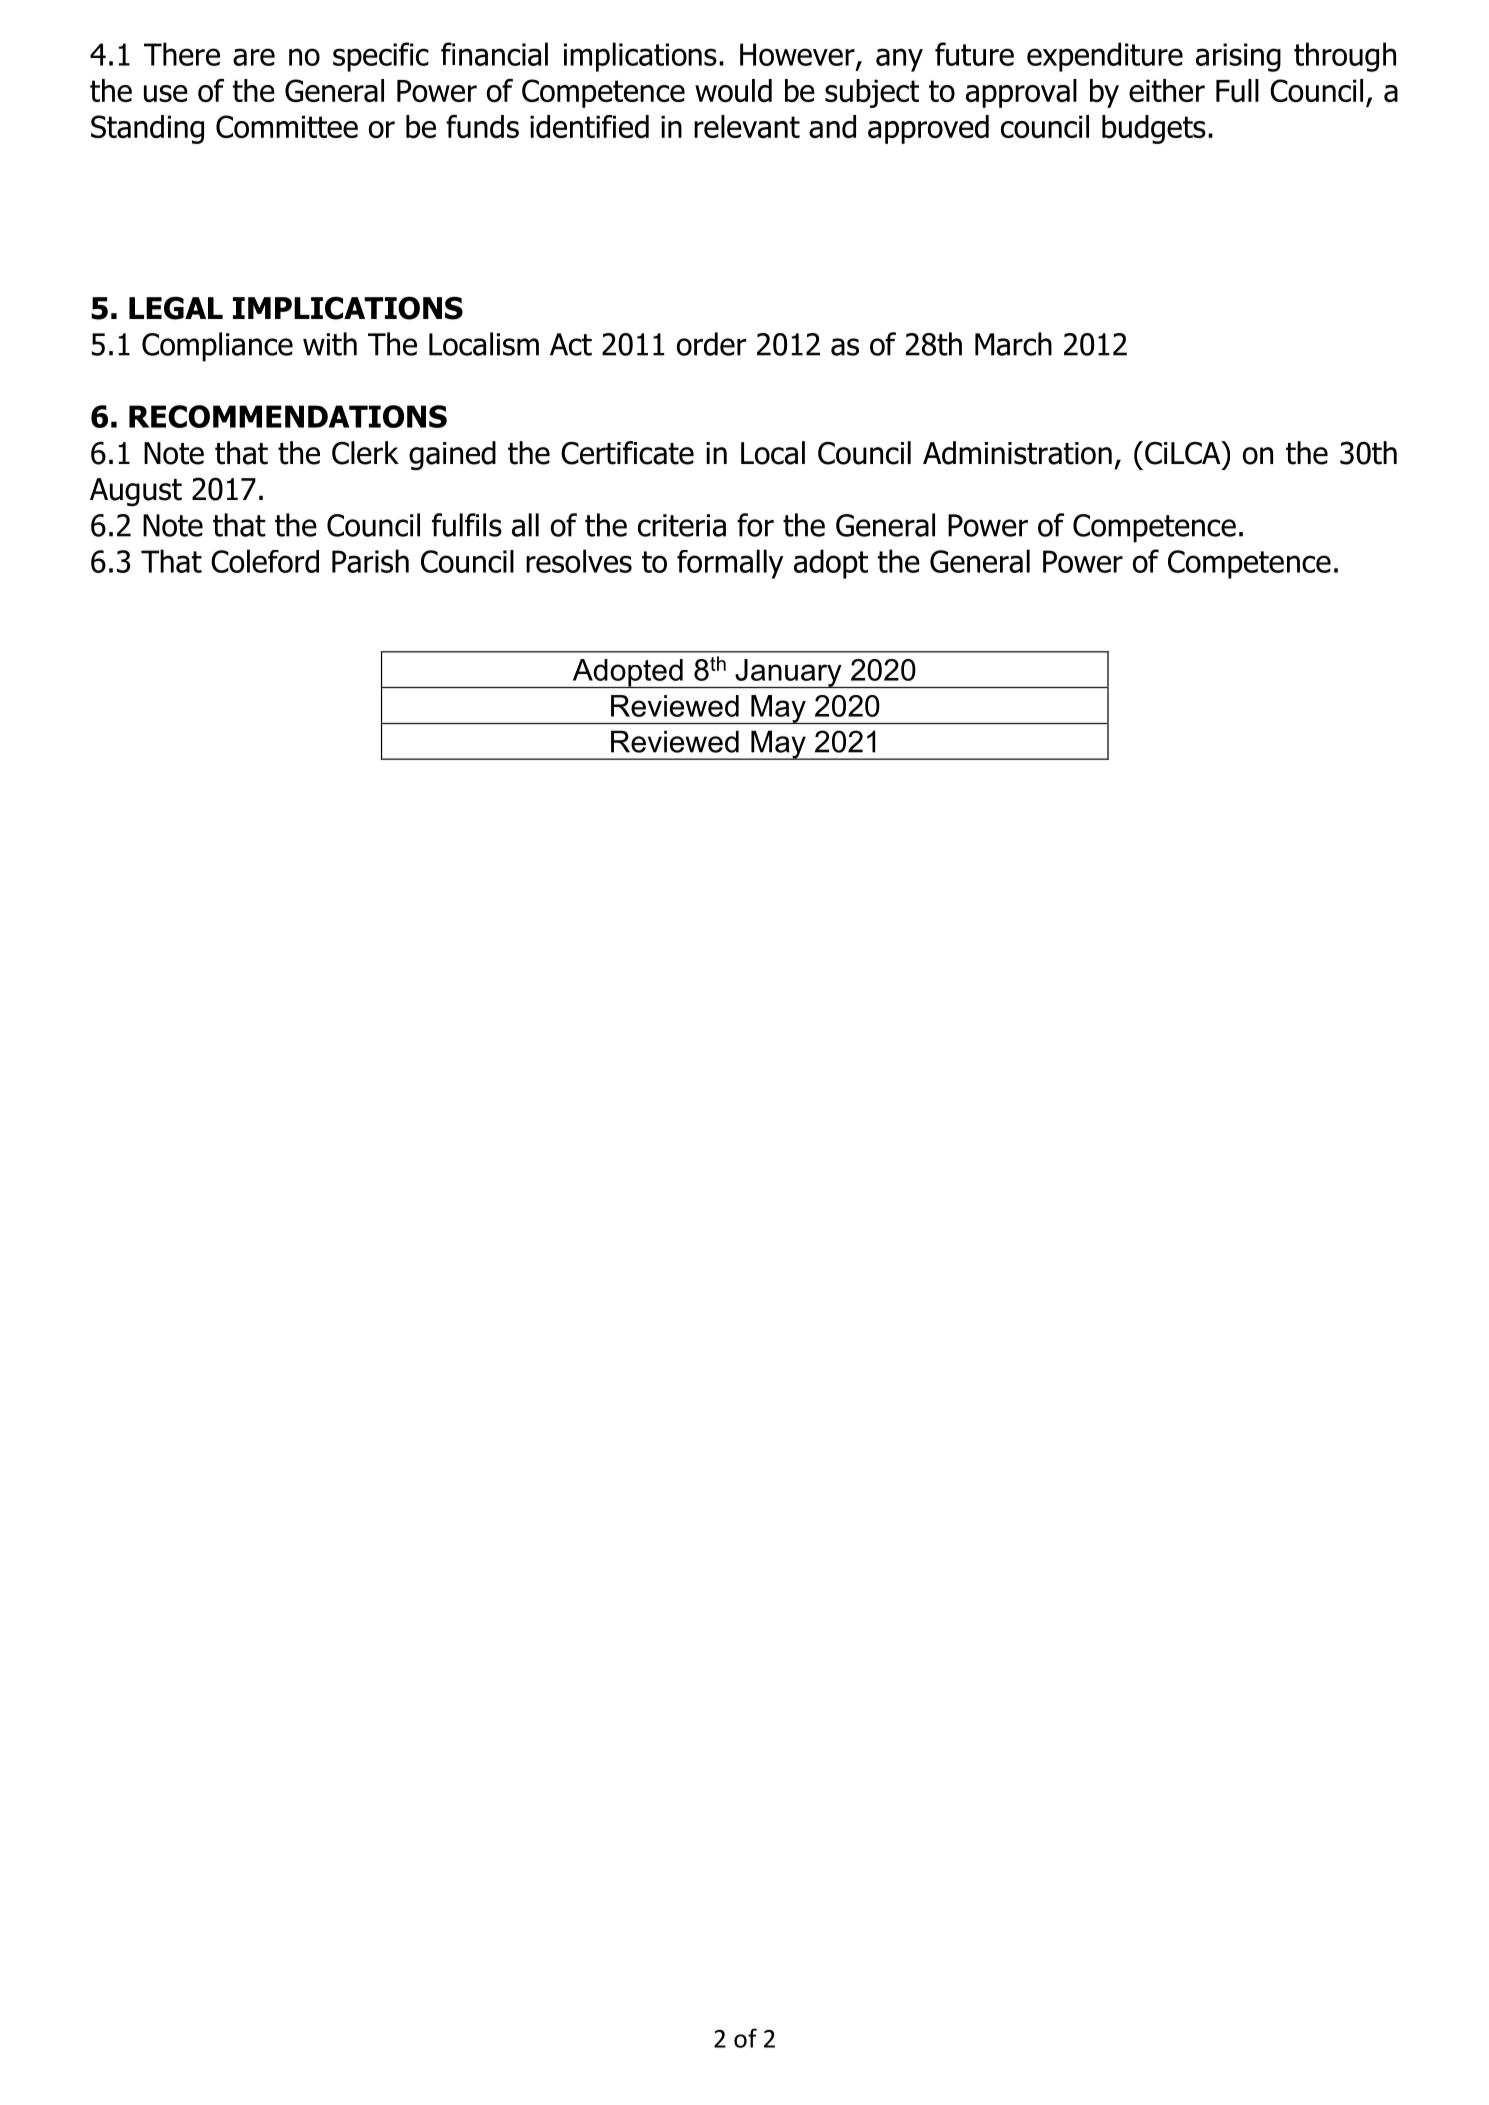 This image has height=2105, width=1489. I want to click on would, so click(733, 90).
